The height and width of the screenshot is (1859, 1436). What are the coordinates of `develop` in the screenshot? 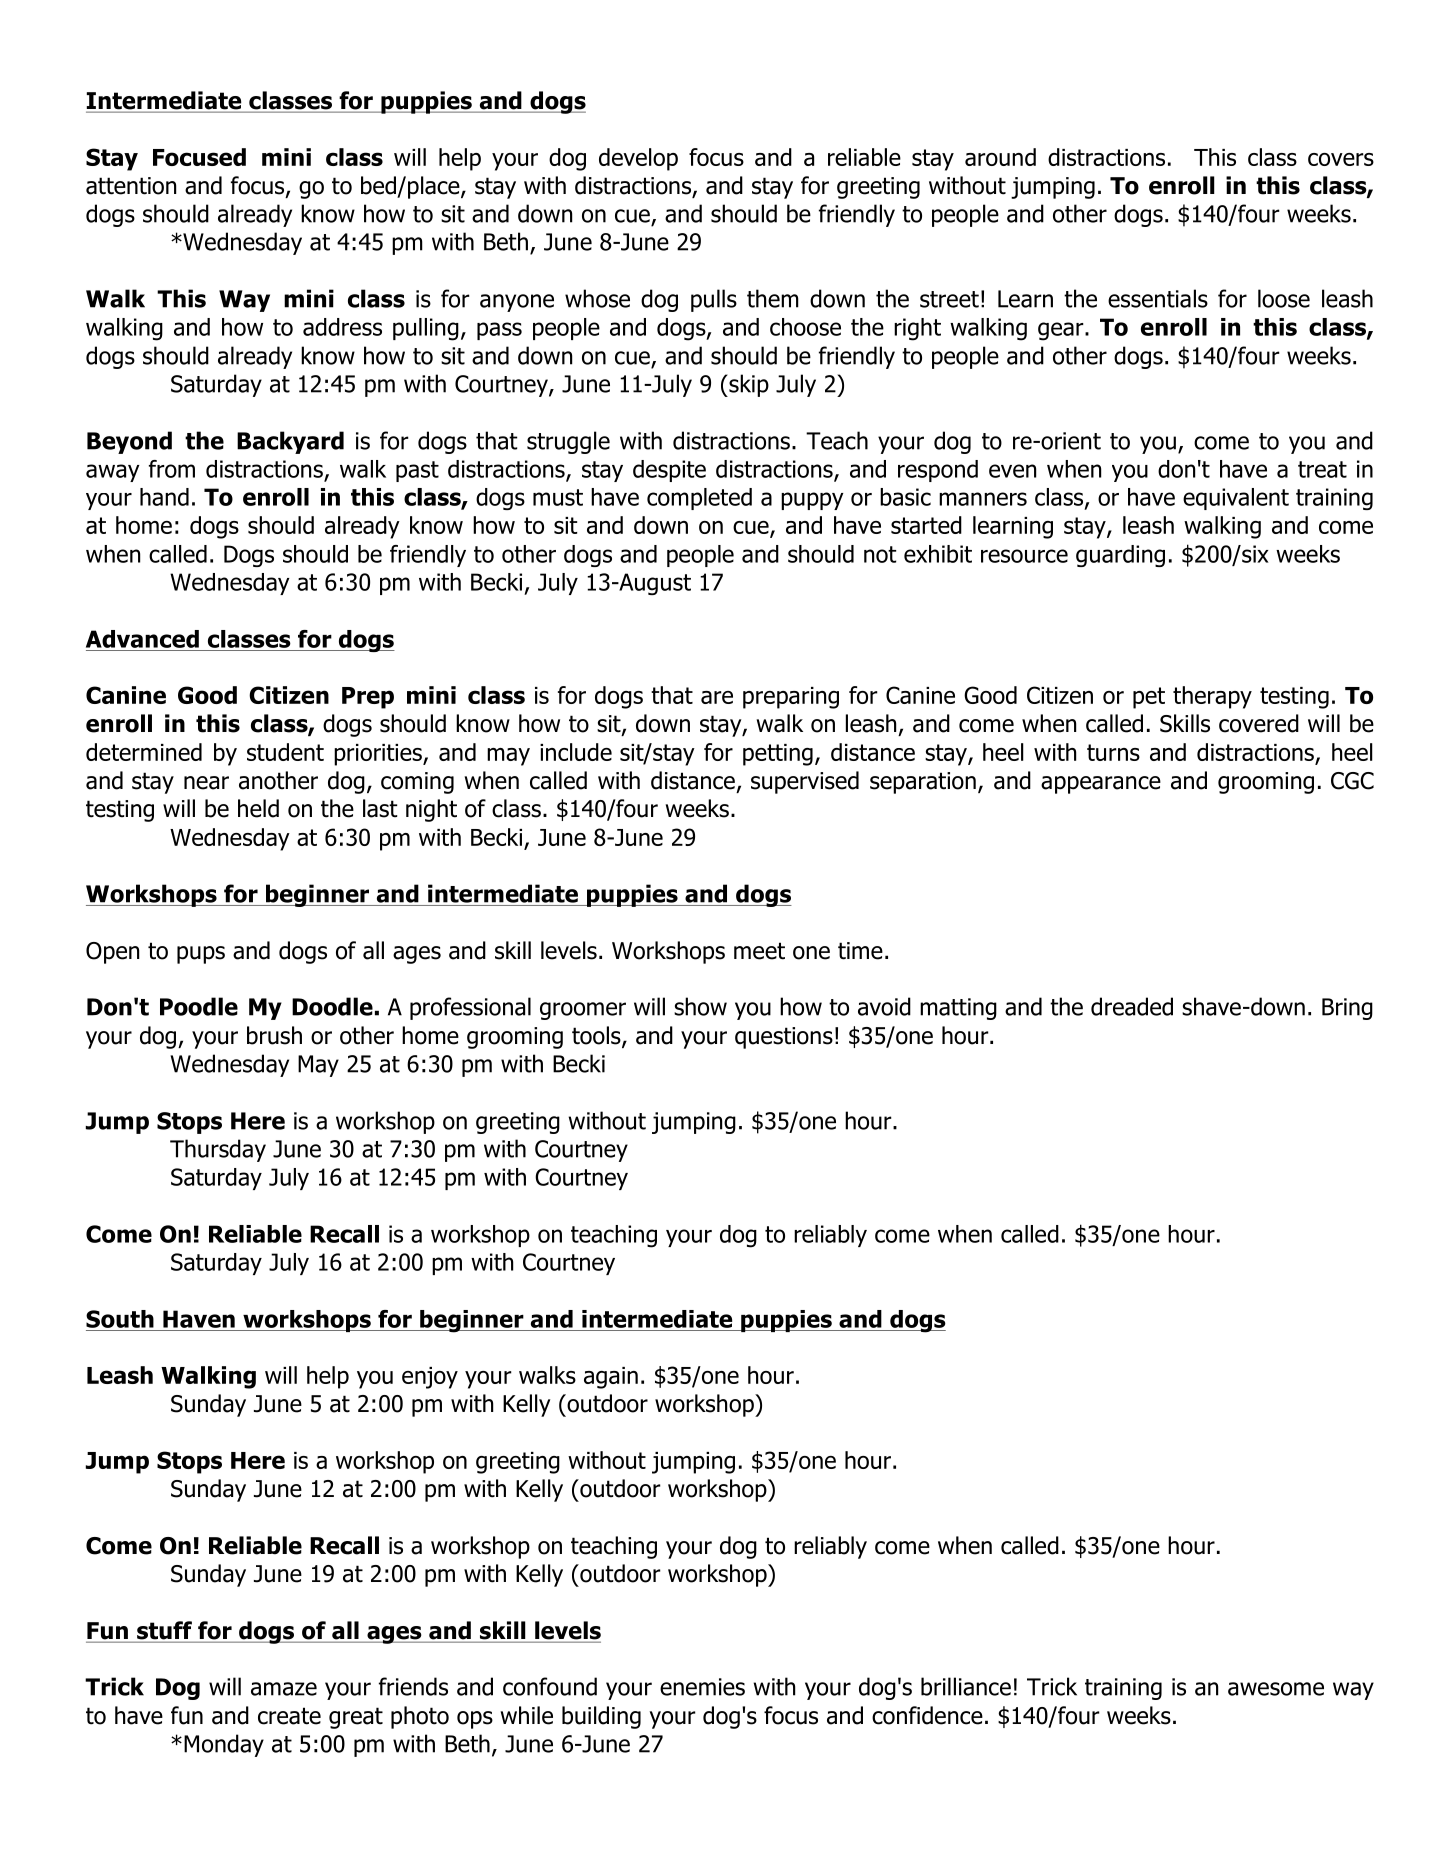 It's located at (638, 159).
